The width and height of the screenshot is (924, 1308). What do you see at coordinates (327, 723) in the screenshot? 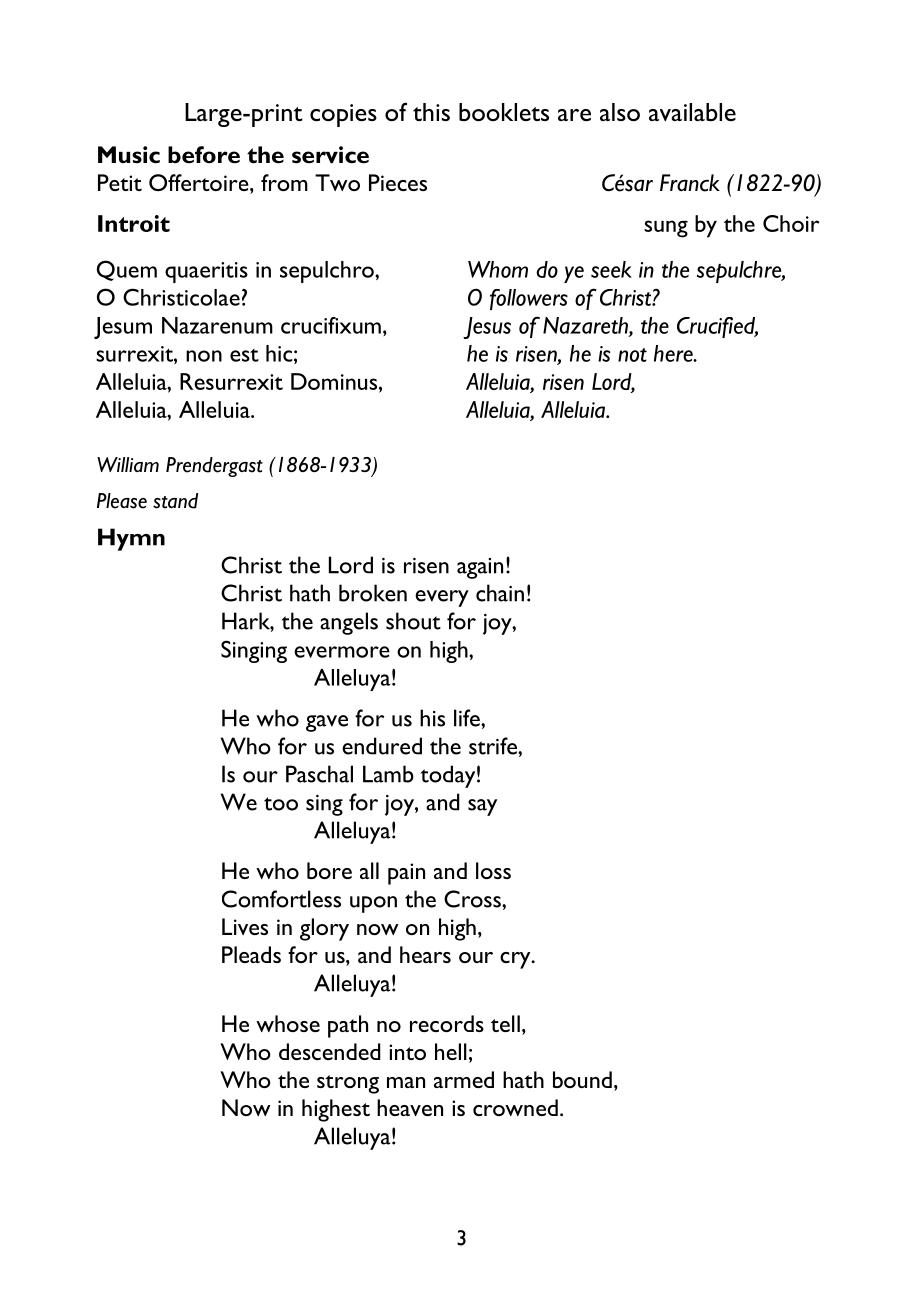
I see `gave` at bounding box center [327, 723].
